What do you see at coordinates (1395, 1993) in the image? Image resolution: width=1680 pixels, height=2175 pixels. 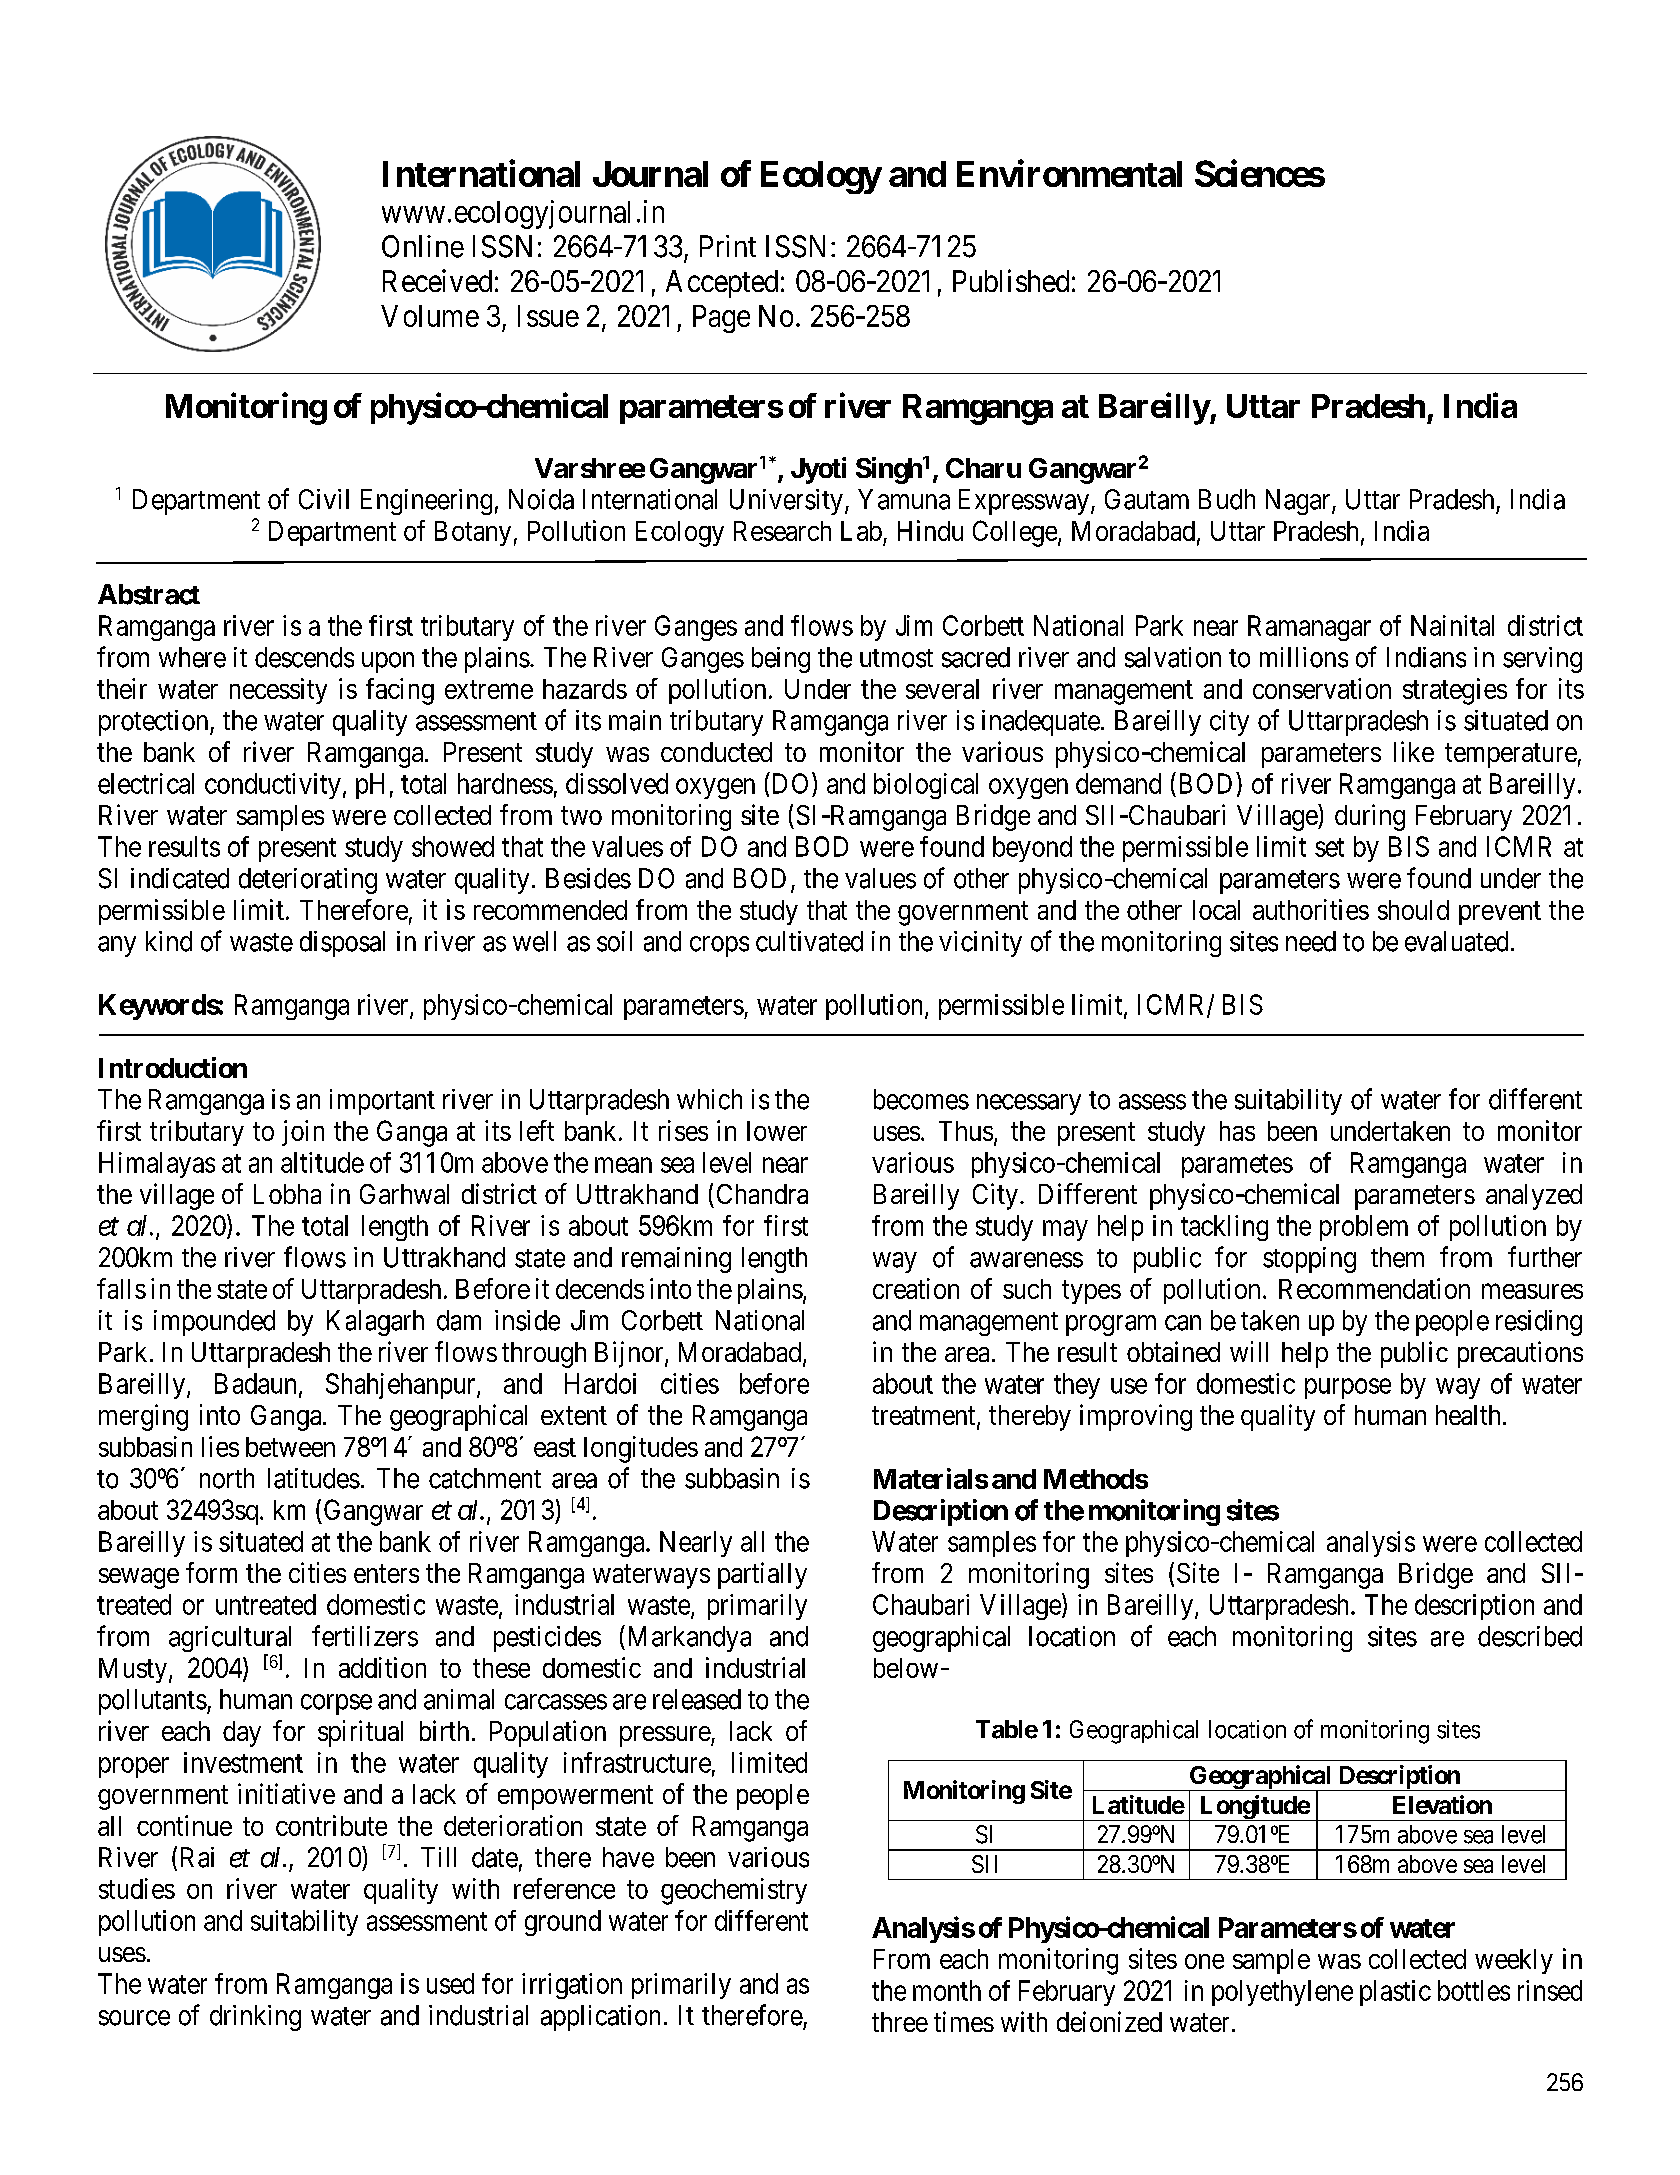 I see `plastic` at bounding box center [1395, 1993].
